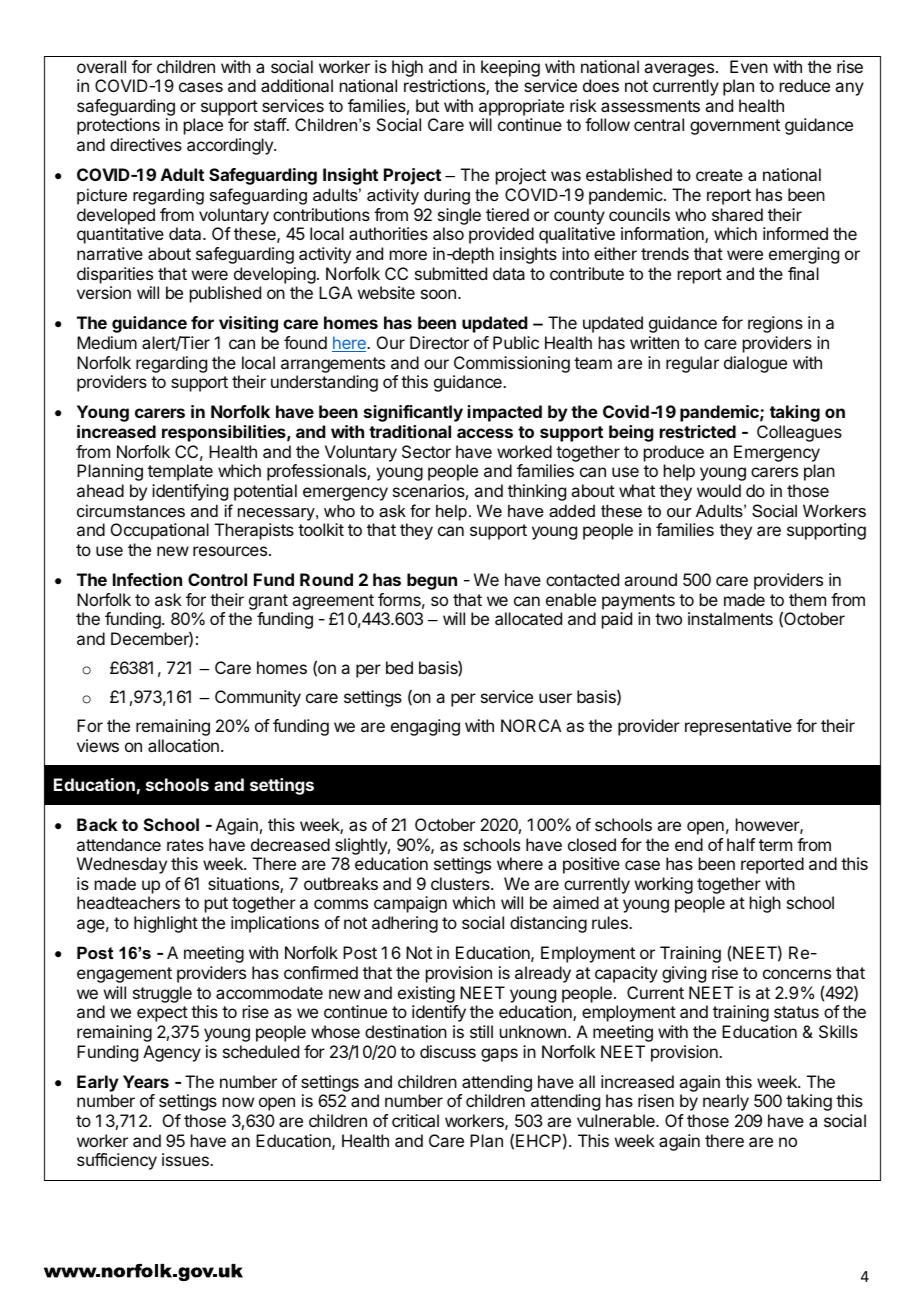 This screenshot has height=1308, width=924. What do you see at coordinates (461, 883) in the screenshot?
I see `clusters` at bounding box center [461, 883].
